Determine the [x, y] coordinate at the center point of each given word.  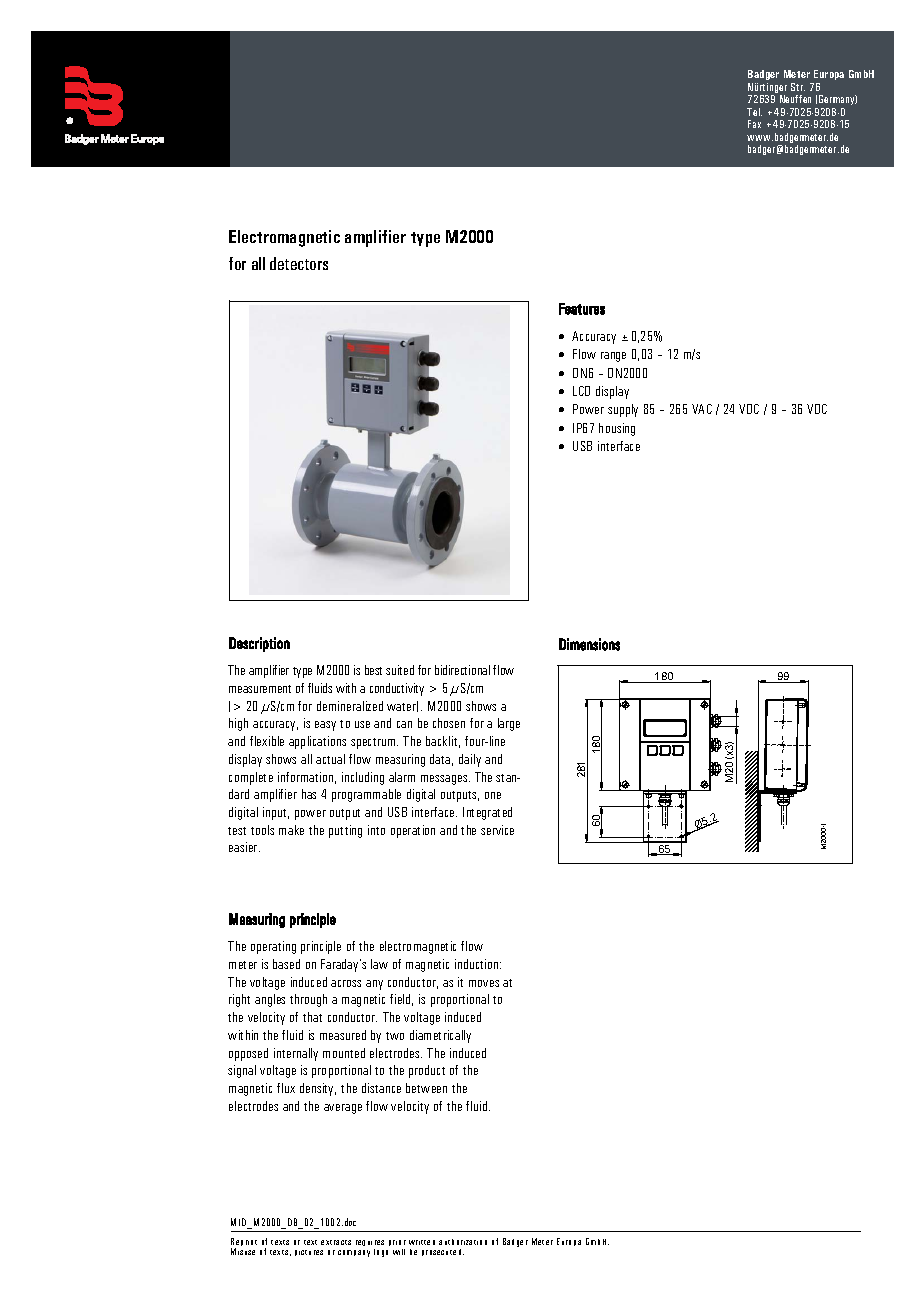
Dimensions [589, 644]
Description [259, 644]
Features [582, 309]
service [497, 830]
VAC [702, 409]
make [291, 830]
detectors [299, 263]
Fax [754, 124]
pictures [309, 1253]
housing [617, 429]
